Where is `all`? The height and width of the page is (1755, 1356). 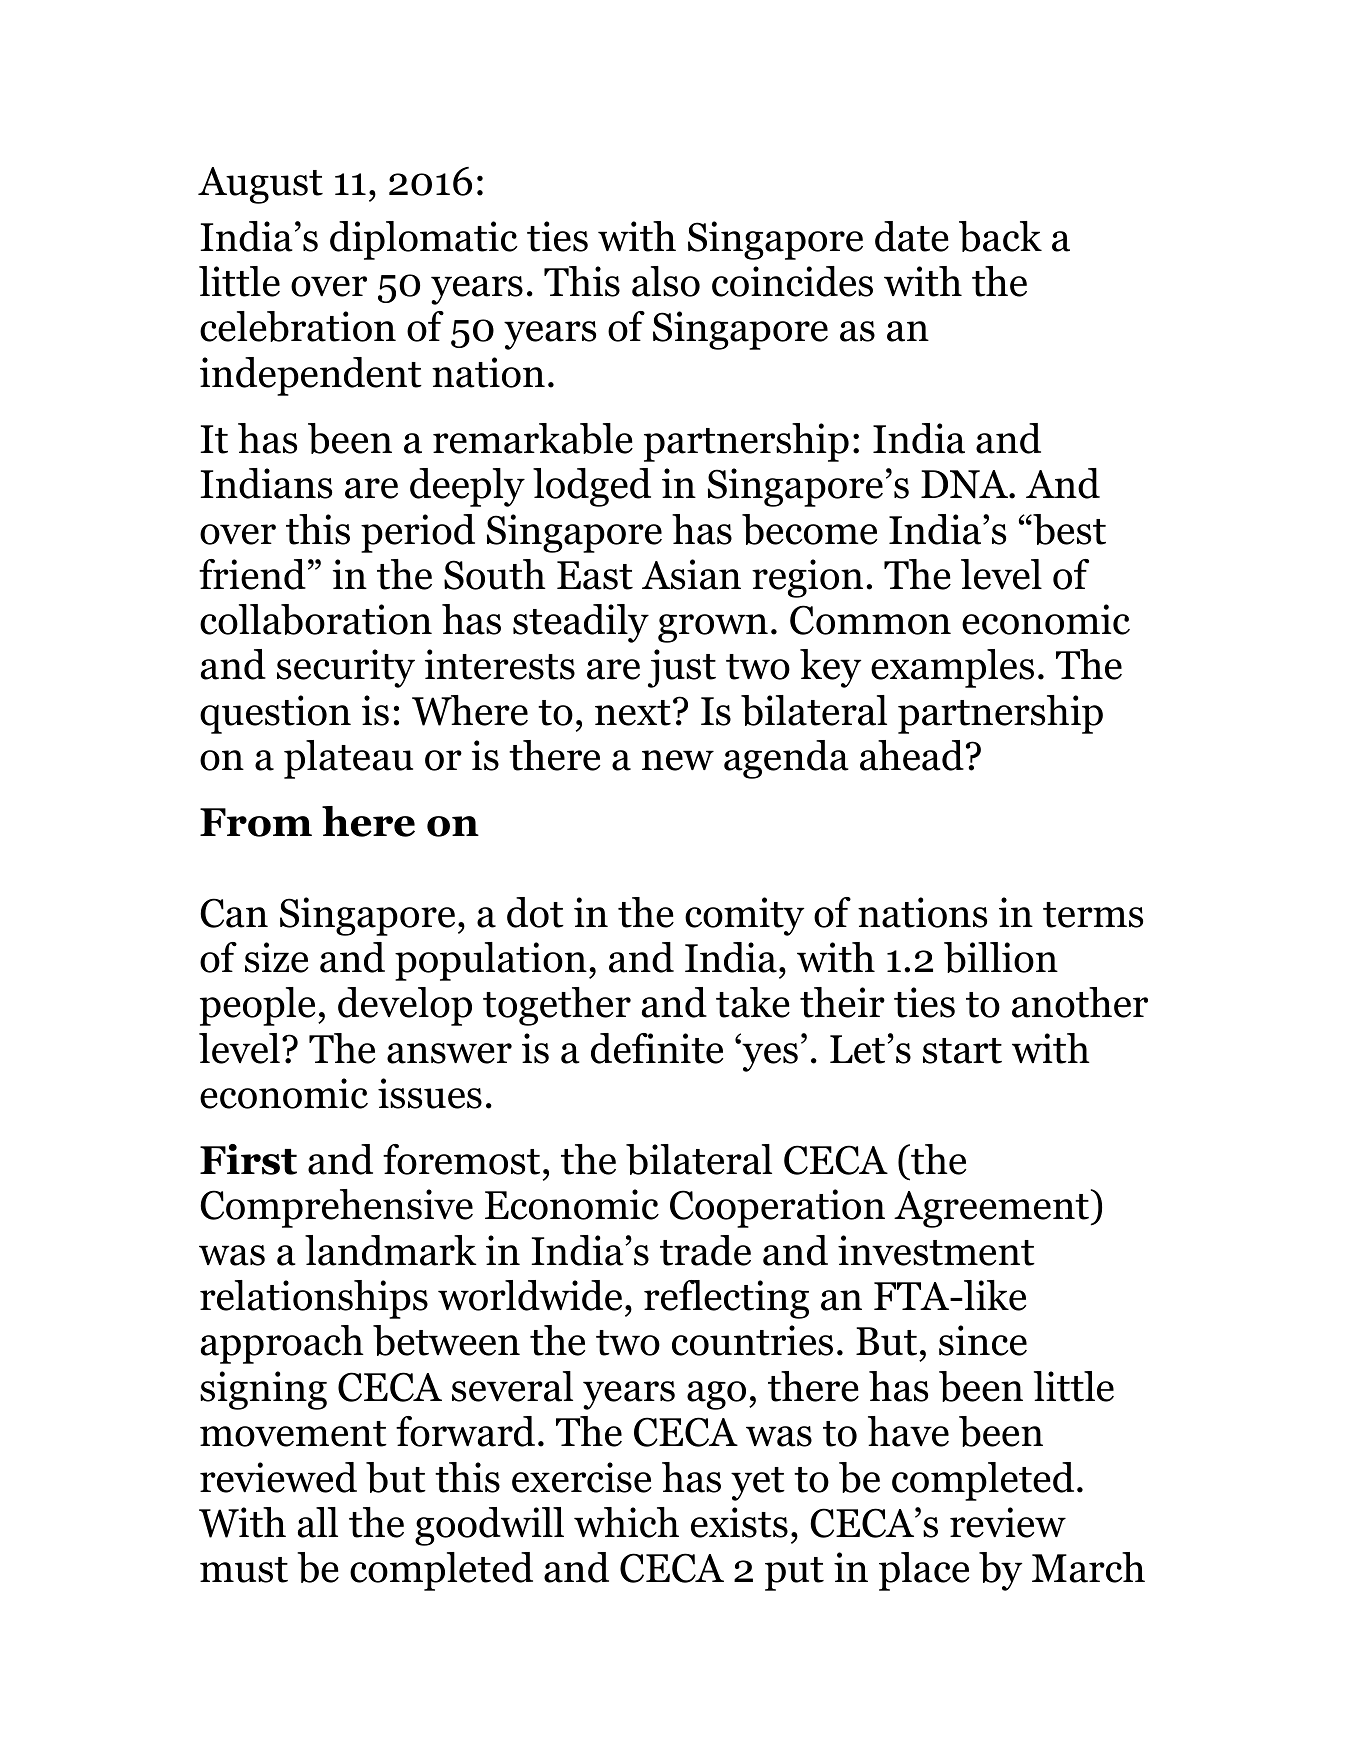 all is located at coordinates (318, 1522).
